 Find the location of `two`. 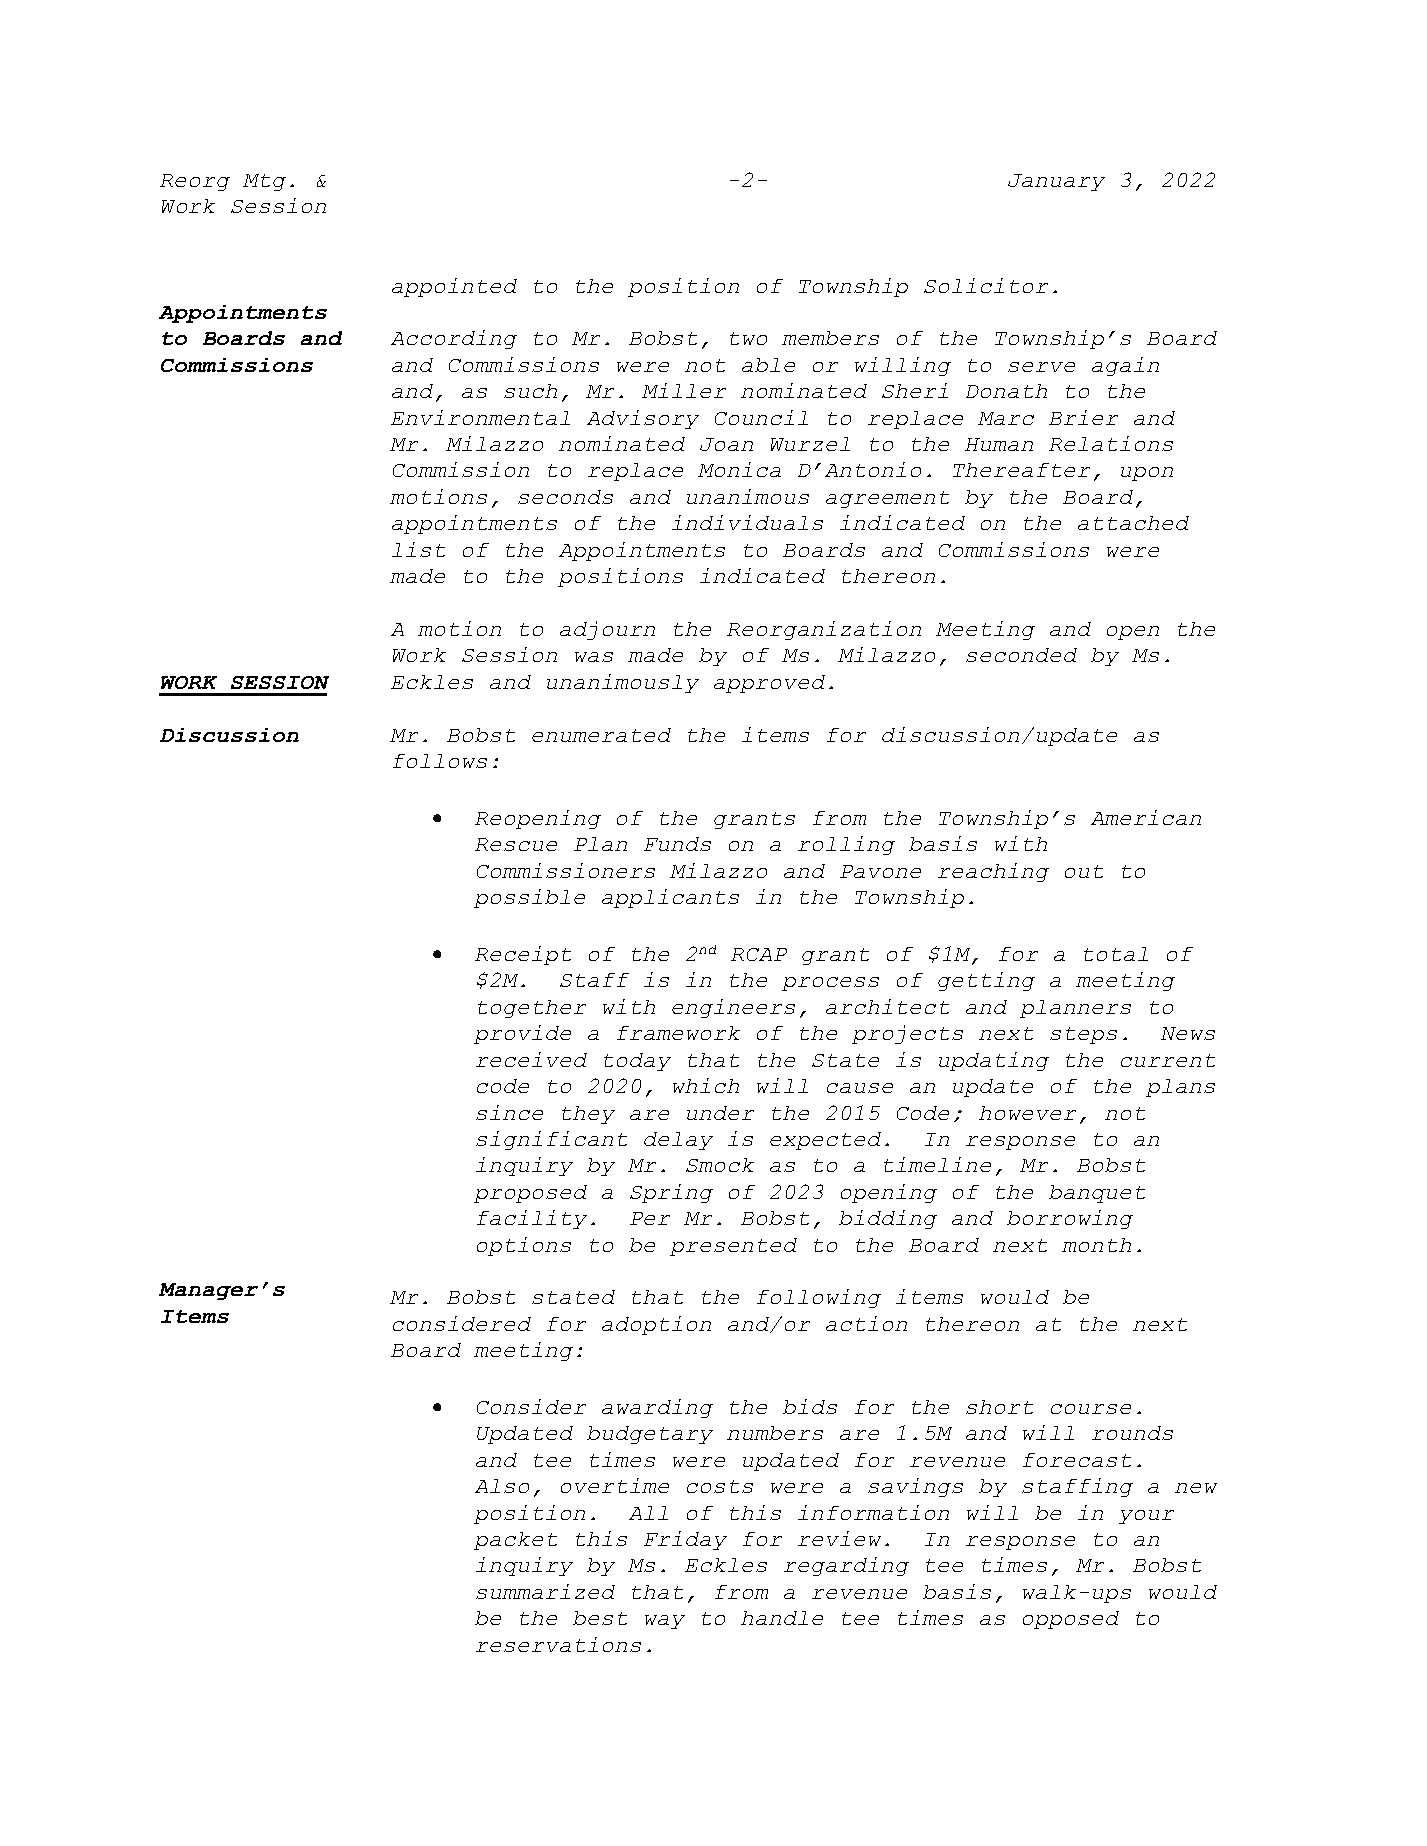

two is located at coordinates (748, 338).
